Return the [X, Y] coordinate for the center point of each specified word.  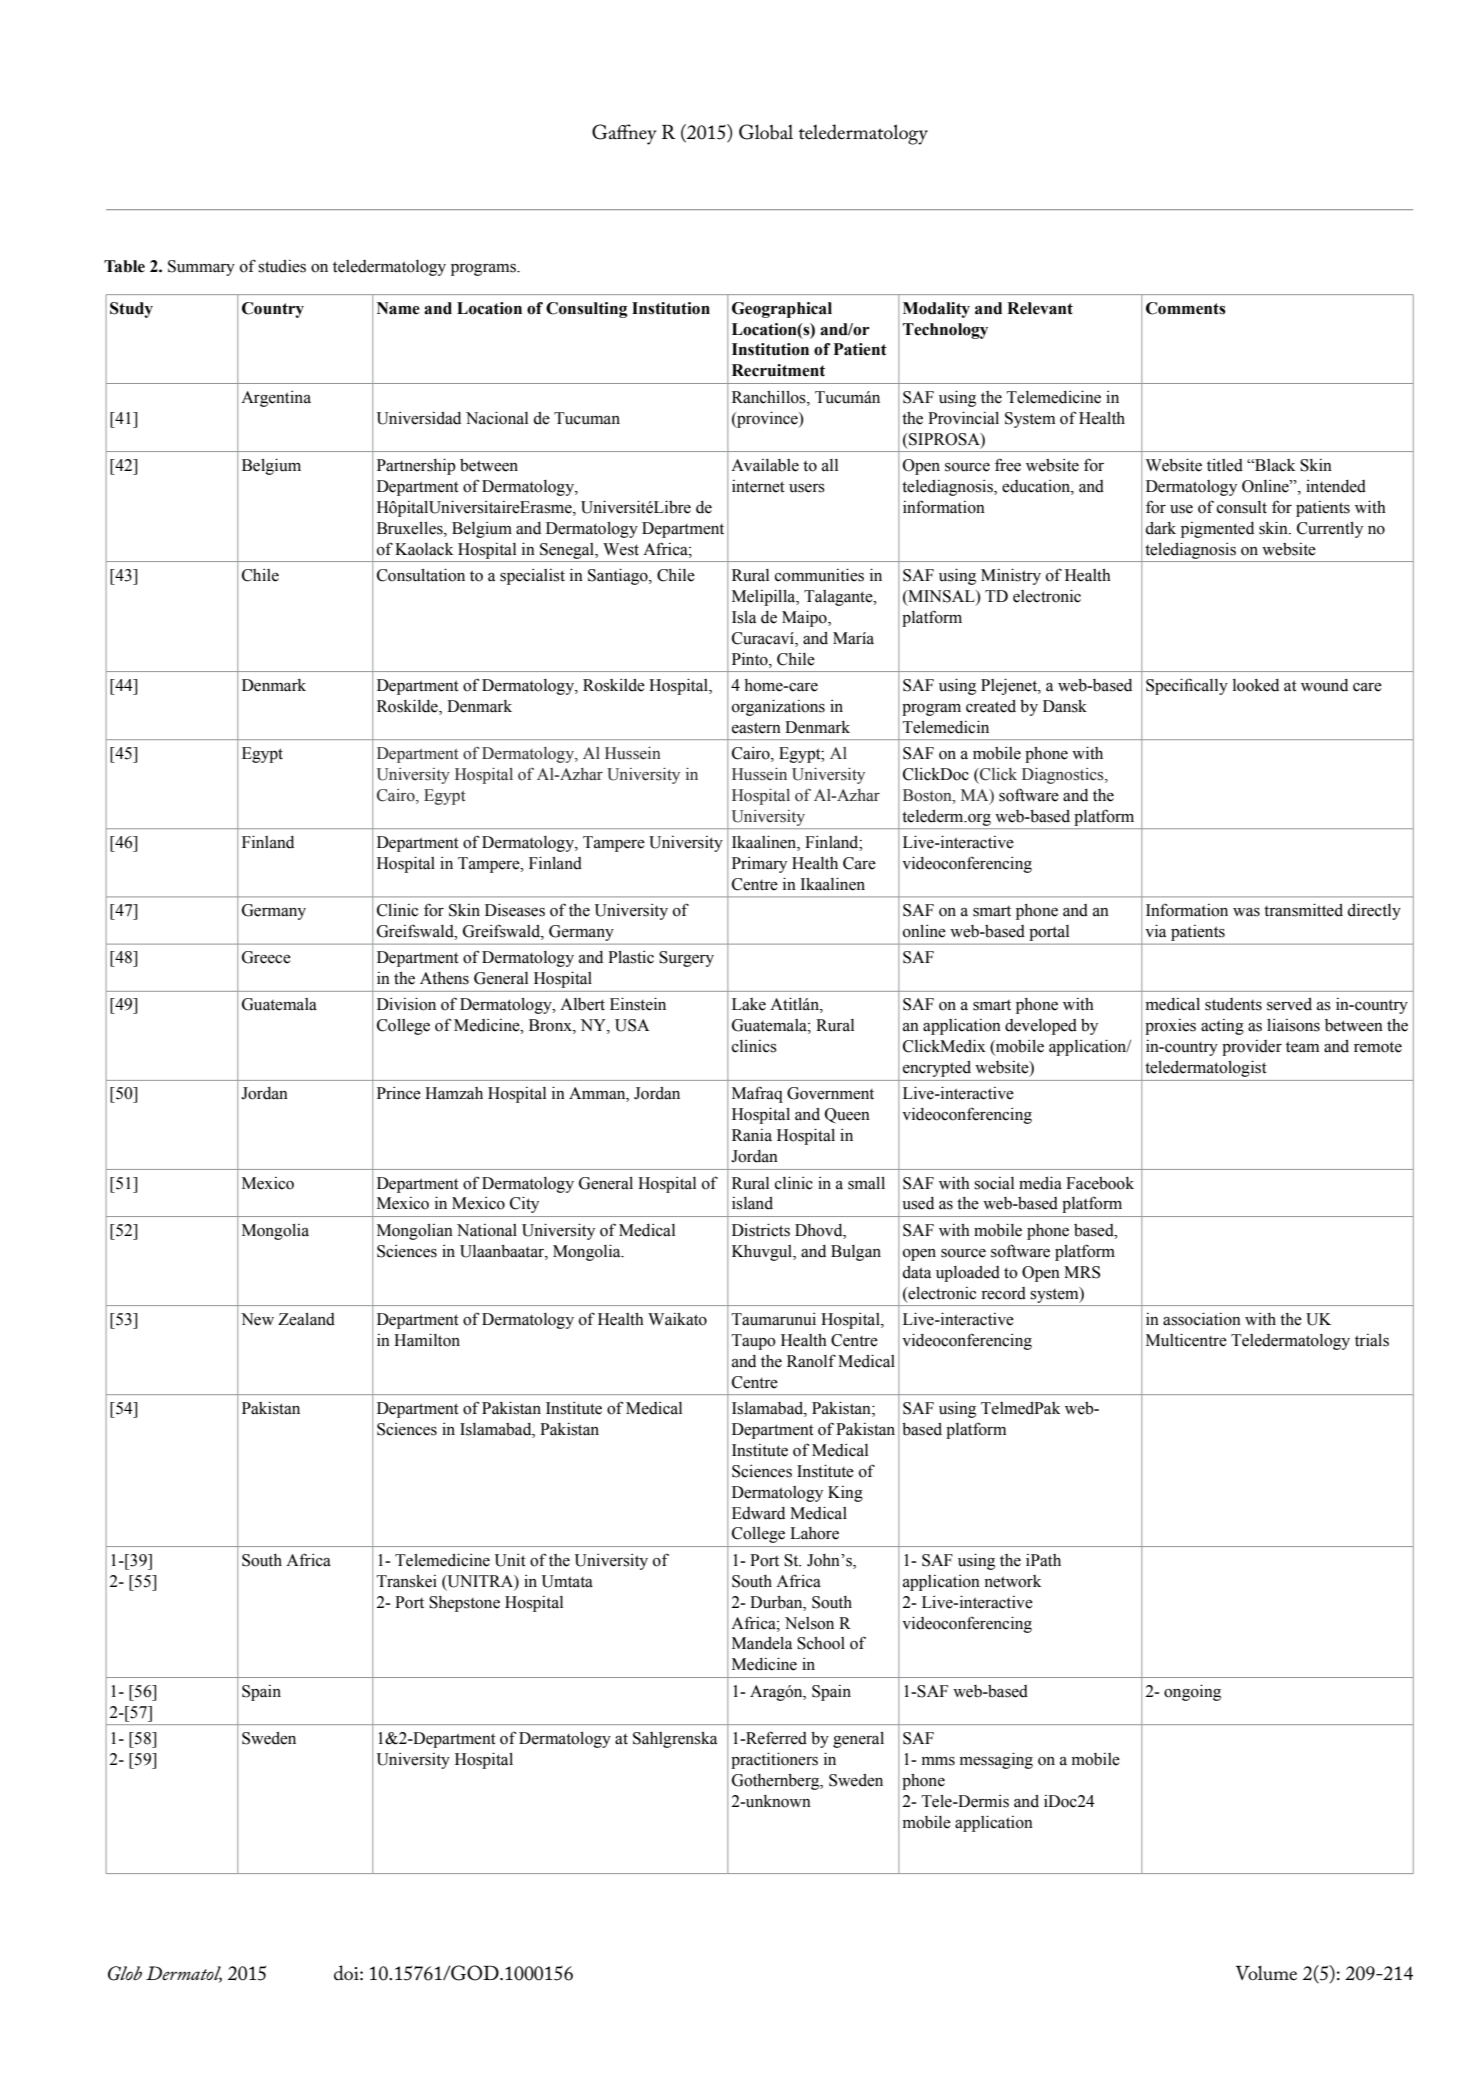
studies [282, 266]
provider [1252, 1048]
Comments [1186, 308]
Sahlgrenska [675, 1740]
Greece [266, 957]
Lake [749, 1004]
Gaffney [624, 134]
